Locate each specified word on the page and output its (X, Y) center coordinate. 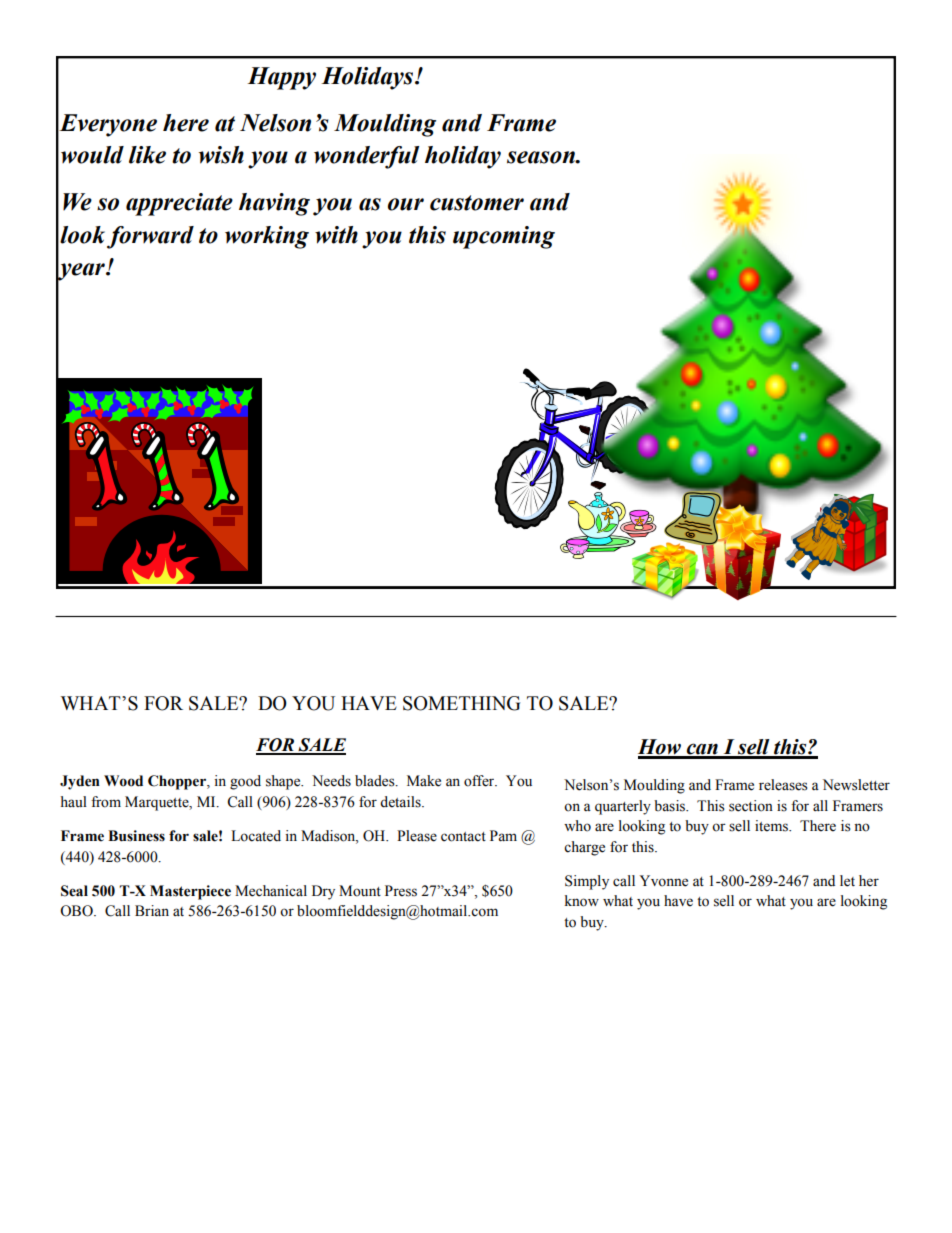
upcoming (504, 237)
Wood (123, 781)
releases (783, 785)
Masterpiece (190, 892)
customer (477, 203)
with (336, 235)
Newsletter (856, 785)
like (147, 155)
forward (150, 237)
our (406, 204)
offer (480, 781)
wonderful (366, 157)
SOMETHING (461, 703)
